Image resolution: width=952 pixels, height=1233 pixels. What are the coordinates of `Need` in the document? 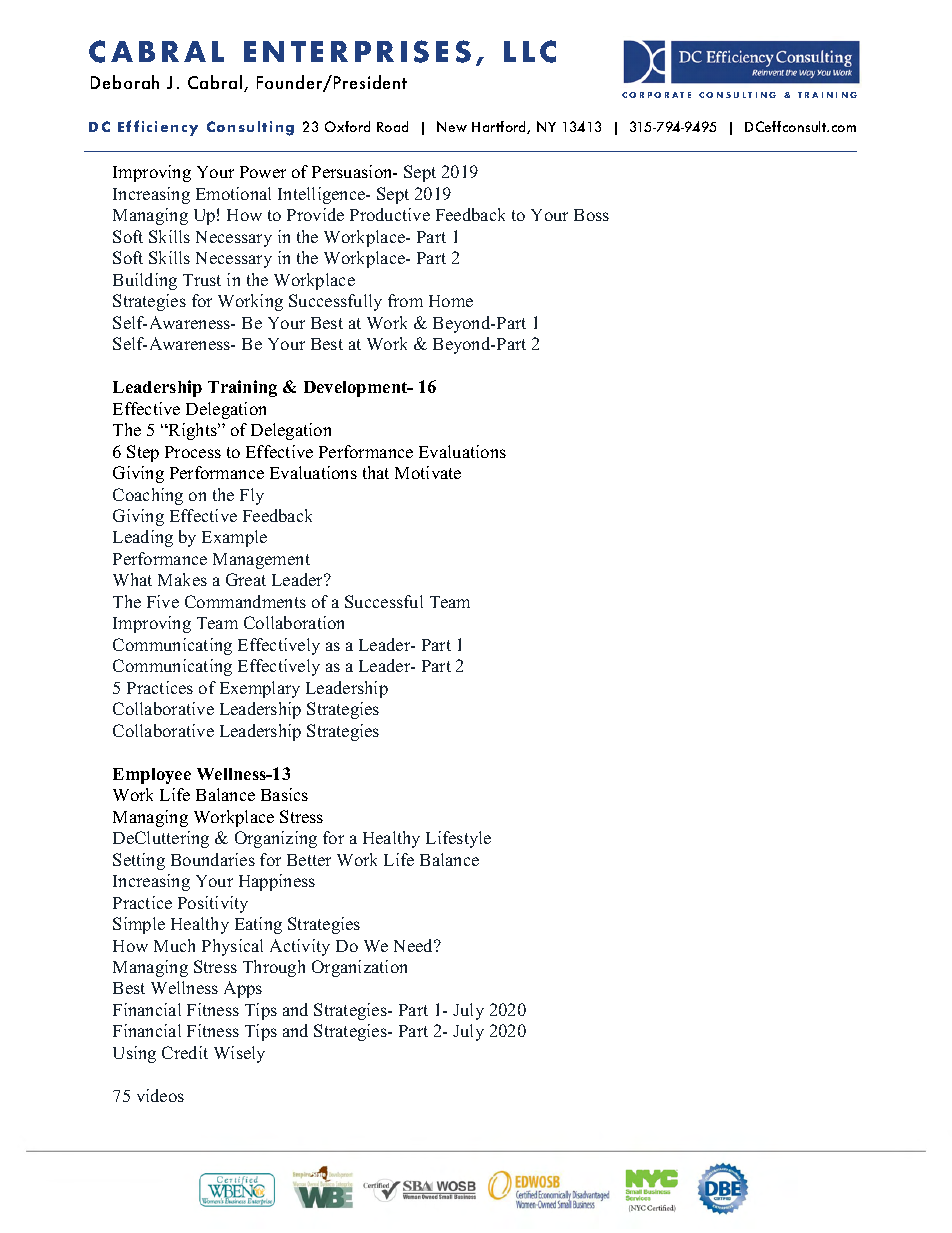 It's located at (415, 945).
